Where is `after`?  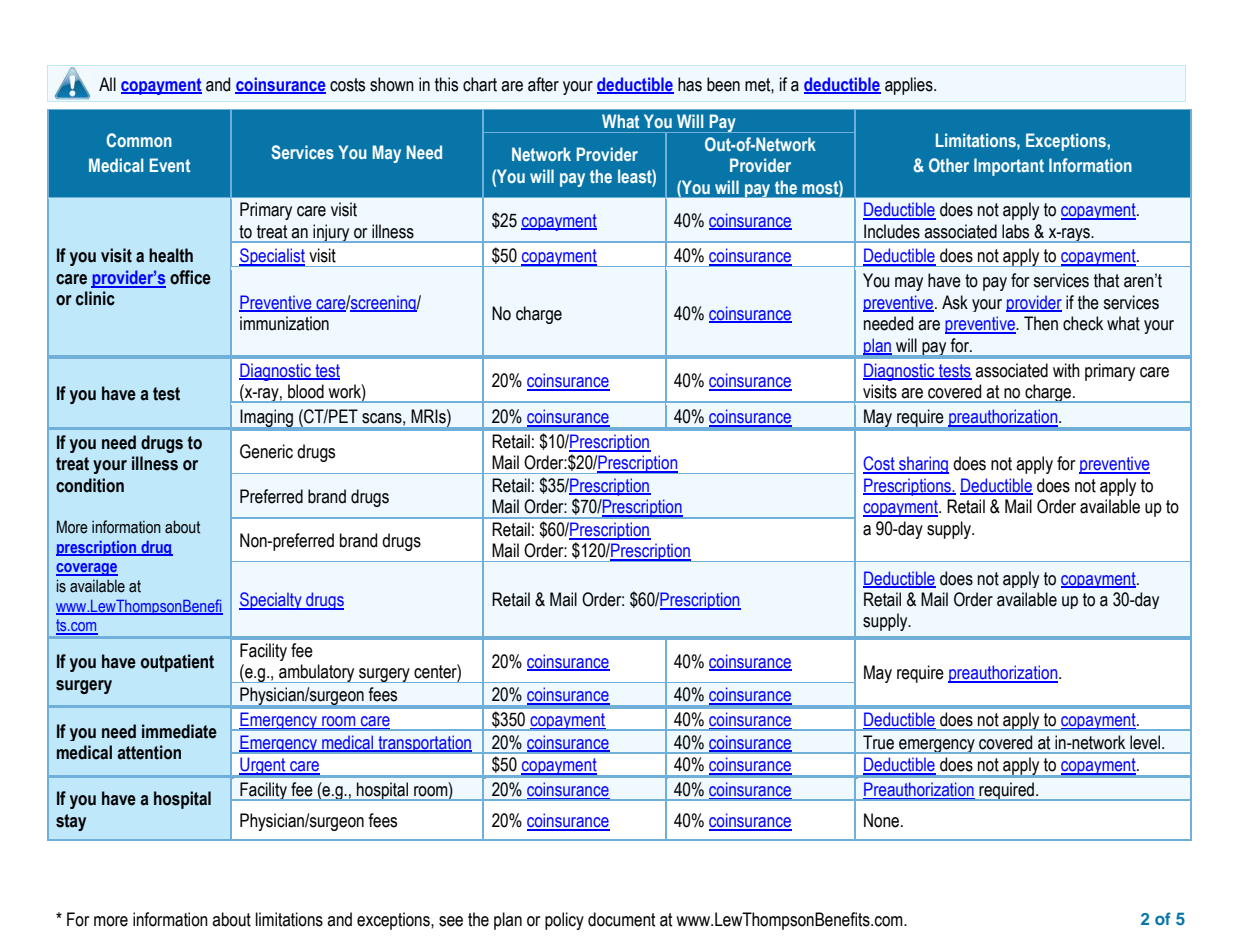
after is located at coordinates (543, 84).
